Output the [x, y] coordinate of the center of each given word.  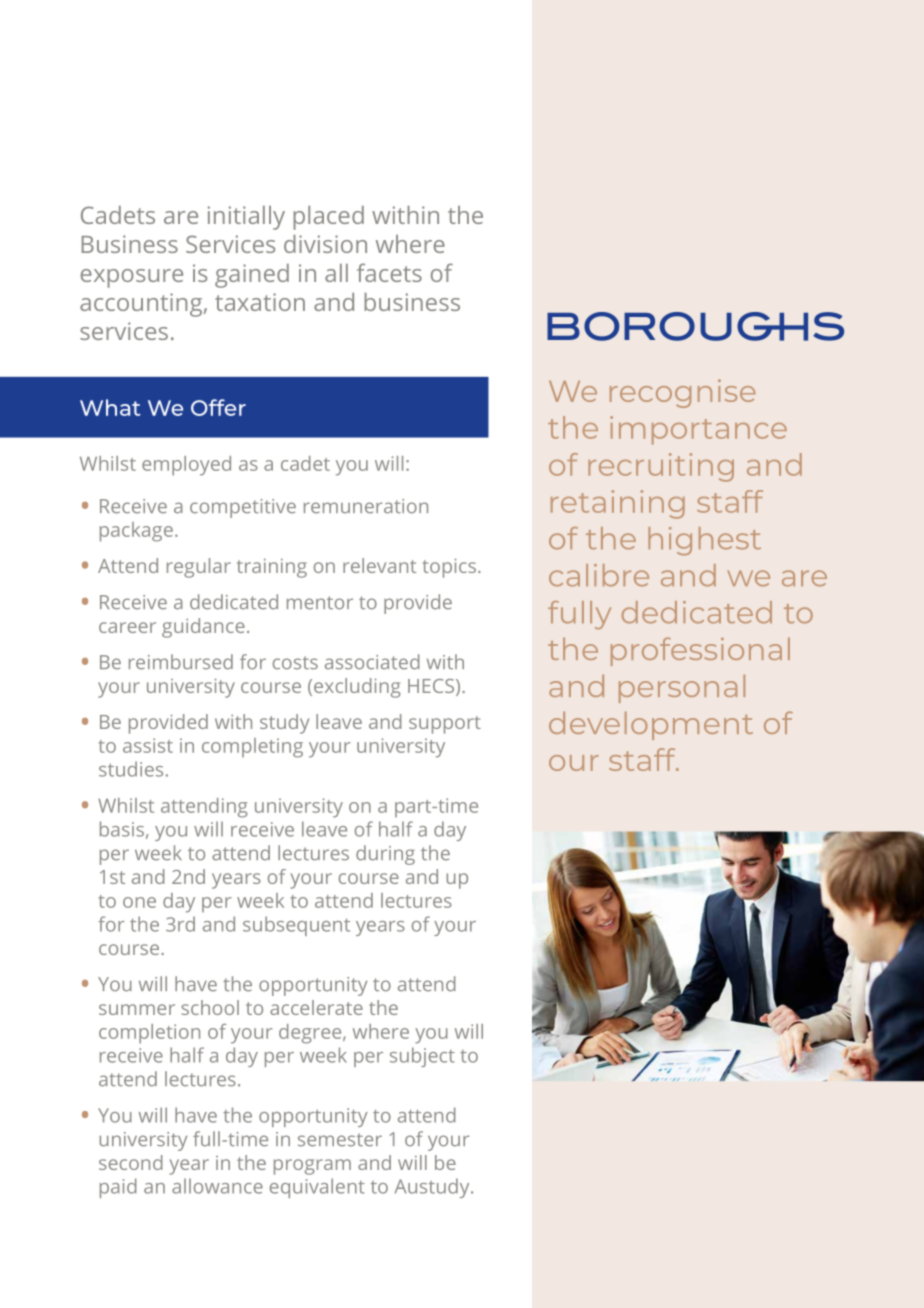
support [445, 725]
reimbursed [181, 662]
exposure [132, 278]
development [651, 726]
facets [389, 272]
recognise [683, 393]
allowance [217, 1186]
